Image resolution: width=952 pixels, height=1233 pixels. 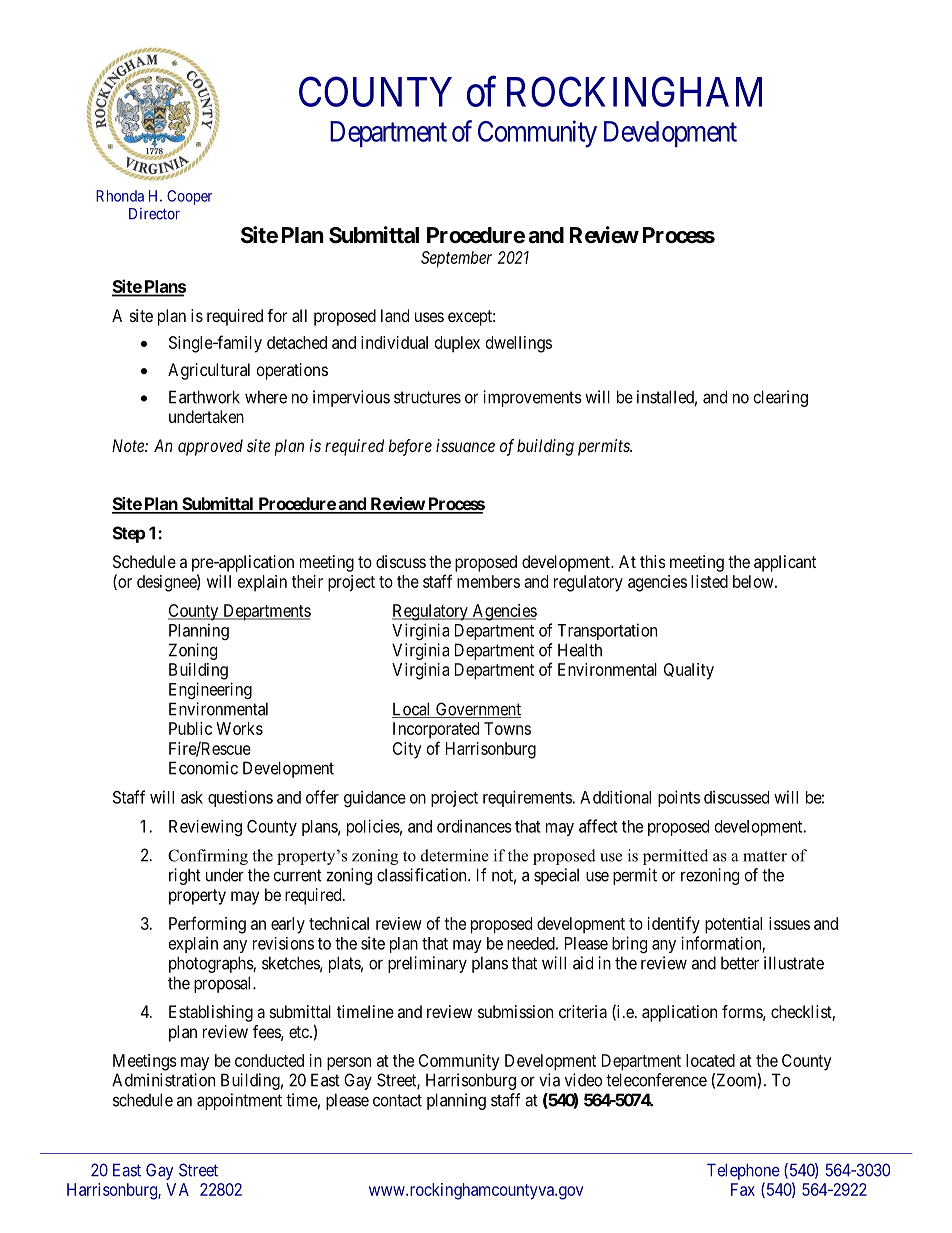 I want to click on Cooper, so click(x=189, y=197).
